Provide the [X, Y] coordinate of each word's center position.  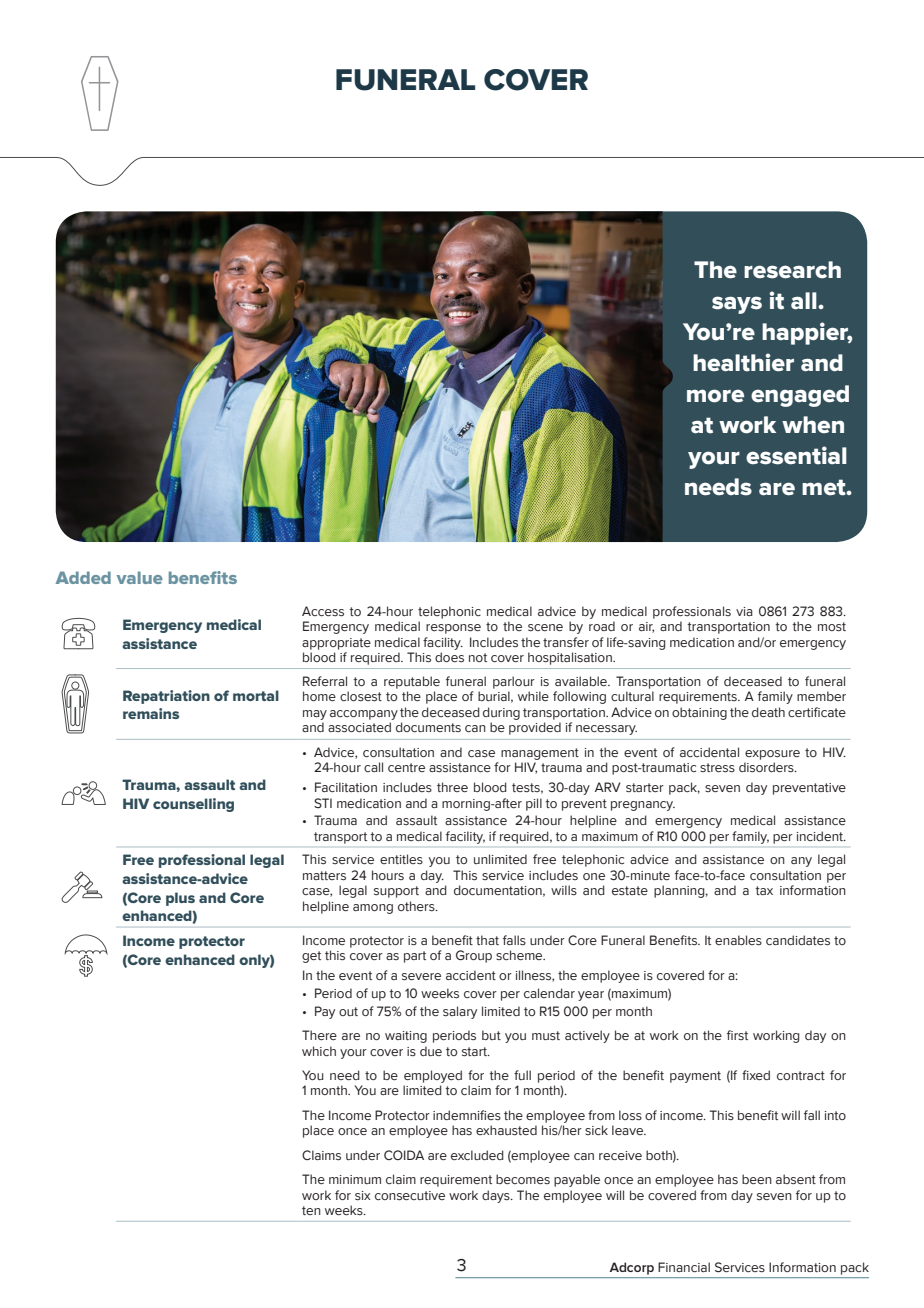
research [792, 270]
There [319, 1035]
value [140, 577]
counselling [193, 805]
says [737, 305]
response [453, 629]
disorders [767, 767]
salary [460, 1012]
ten [311, 1210]
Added [83, 577]
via [744, 611]
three [452, 787]
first [737, 1035]
